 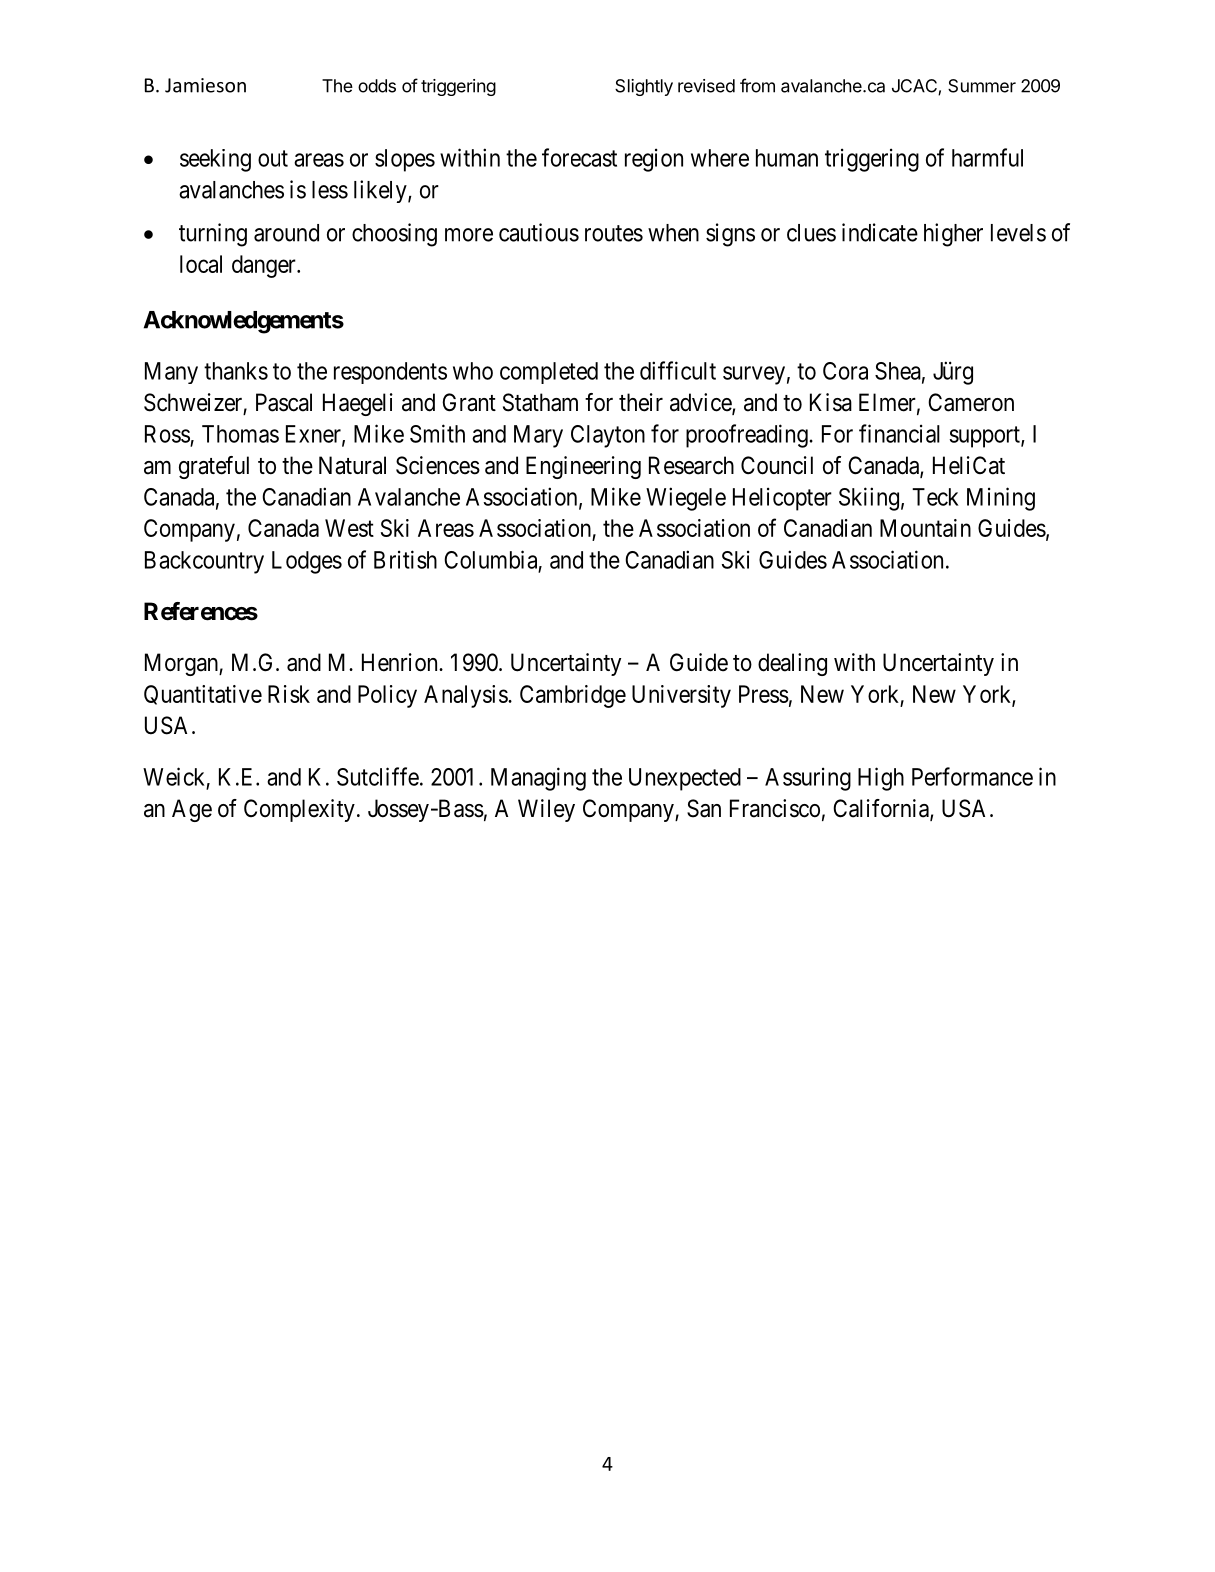 I want to click on Slightly, so click(x=644, y=87).
